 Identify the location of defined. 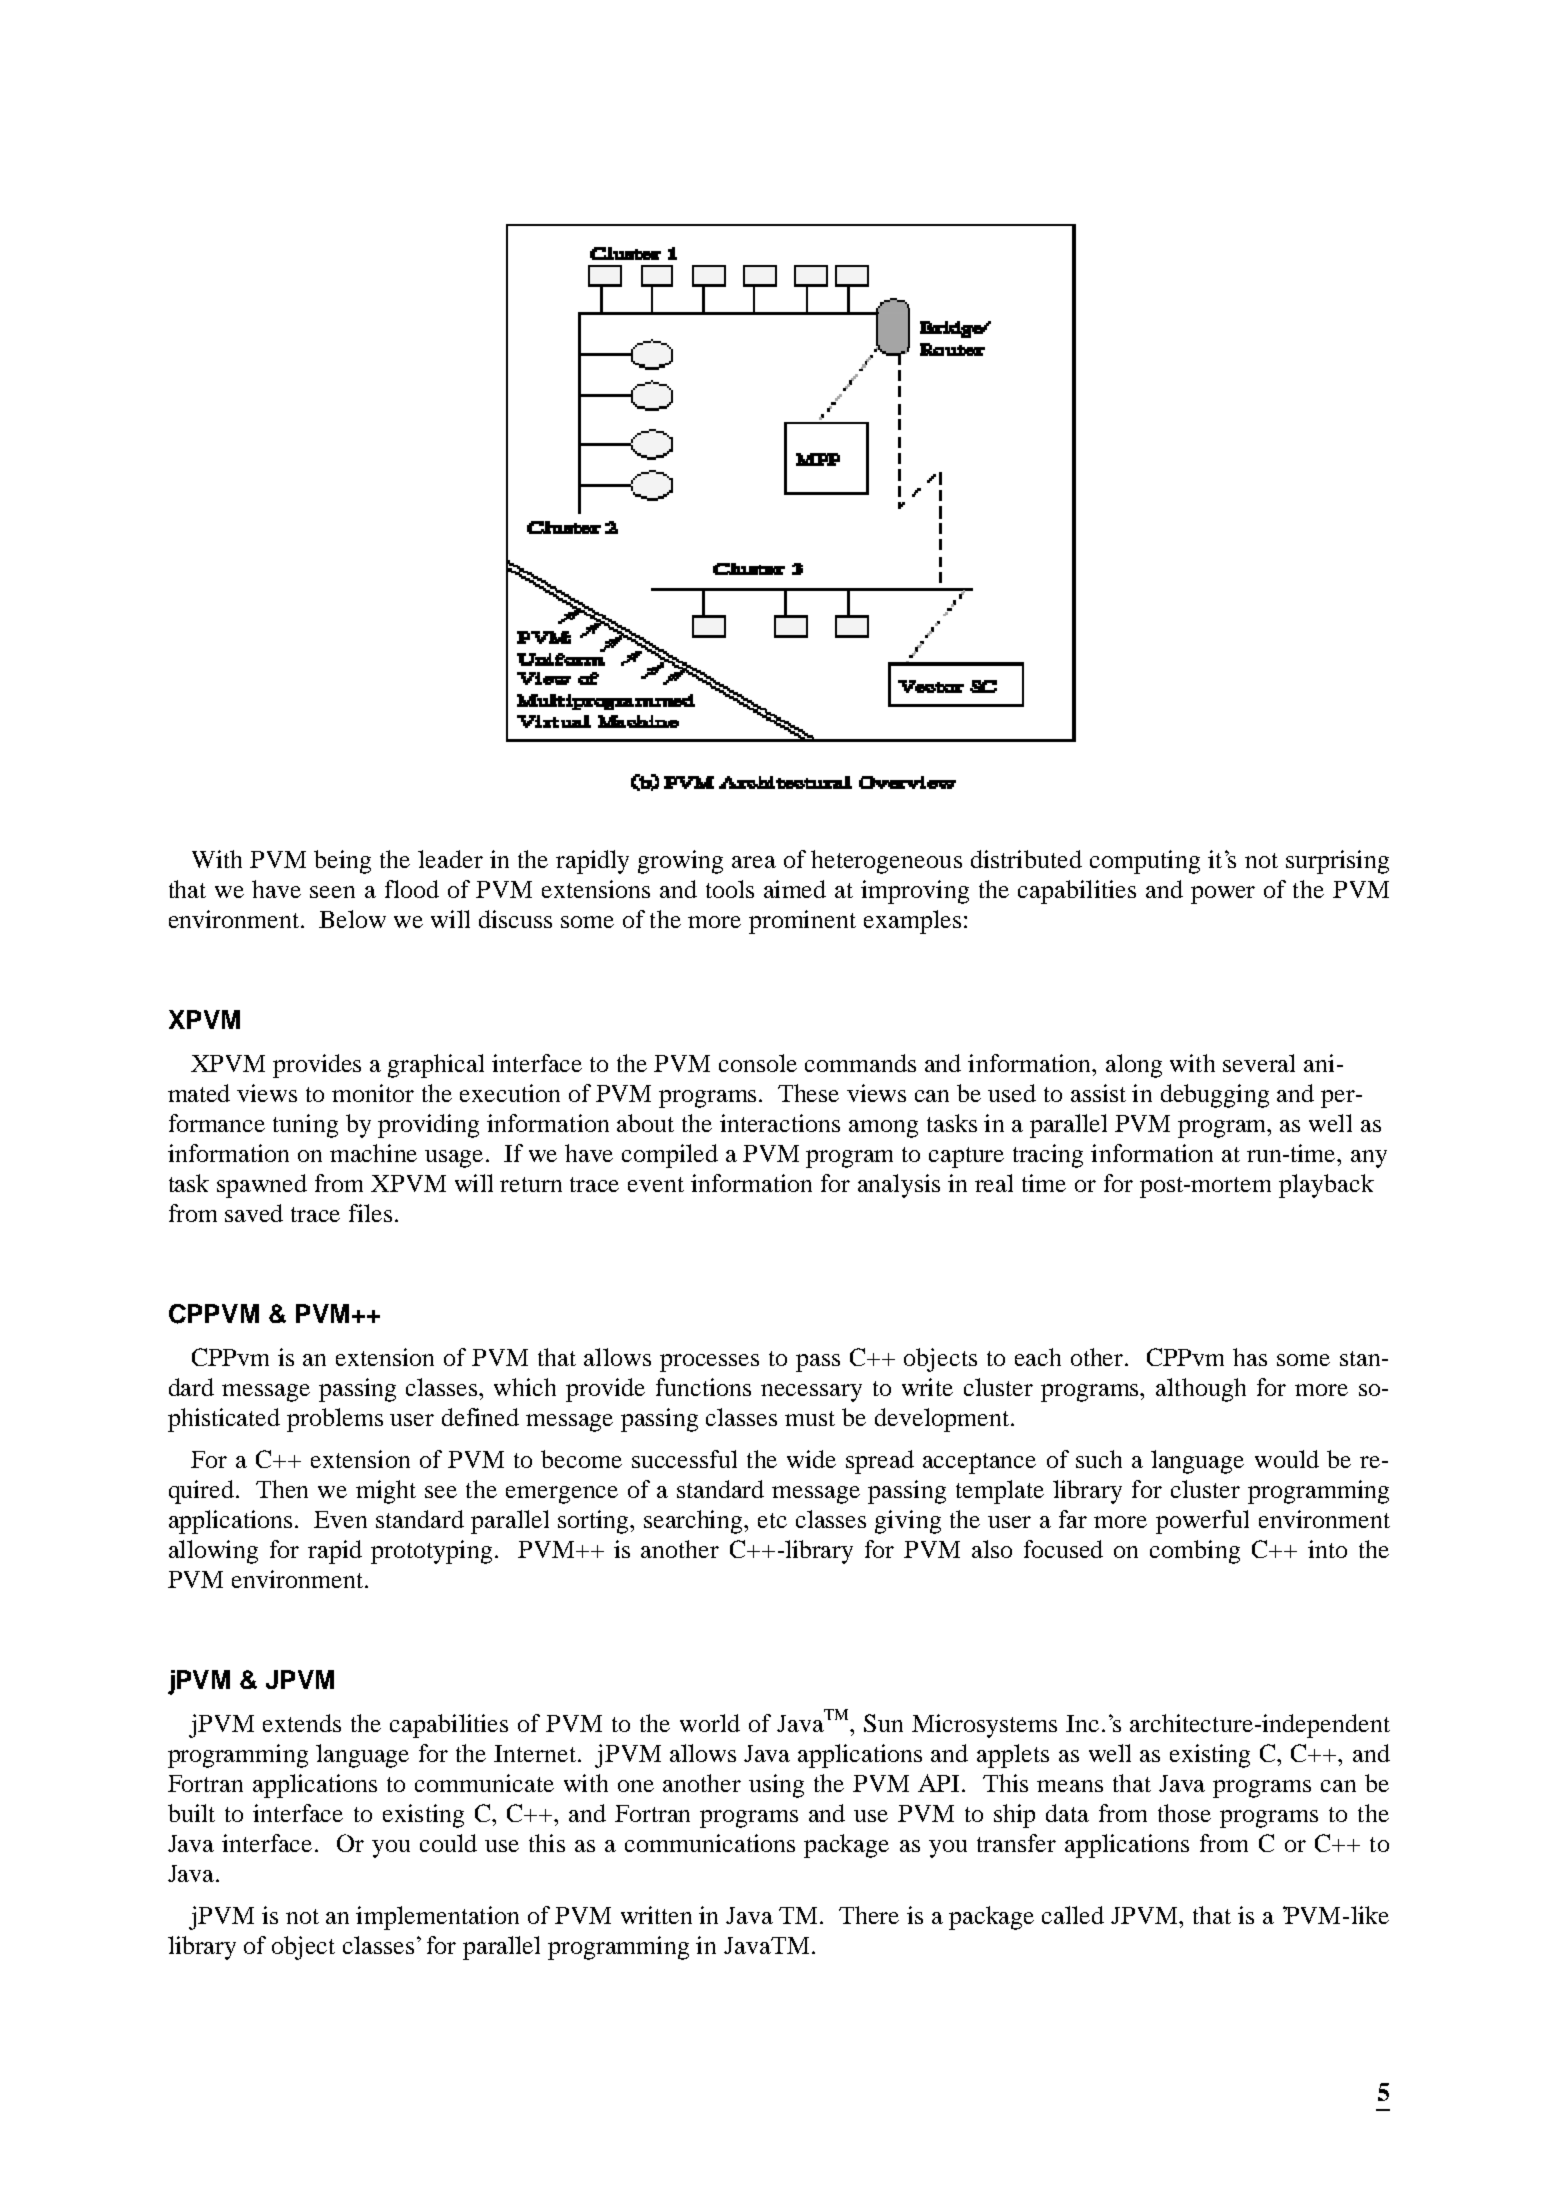
(480, 1417).
